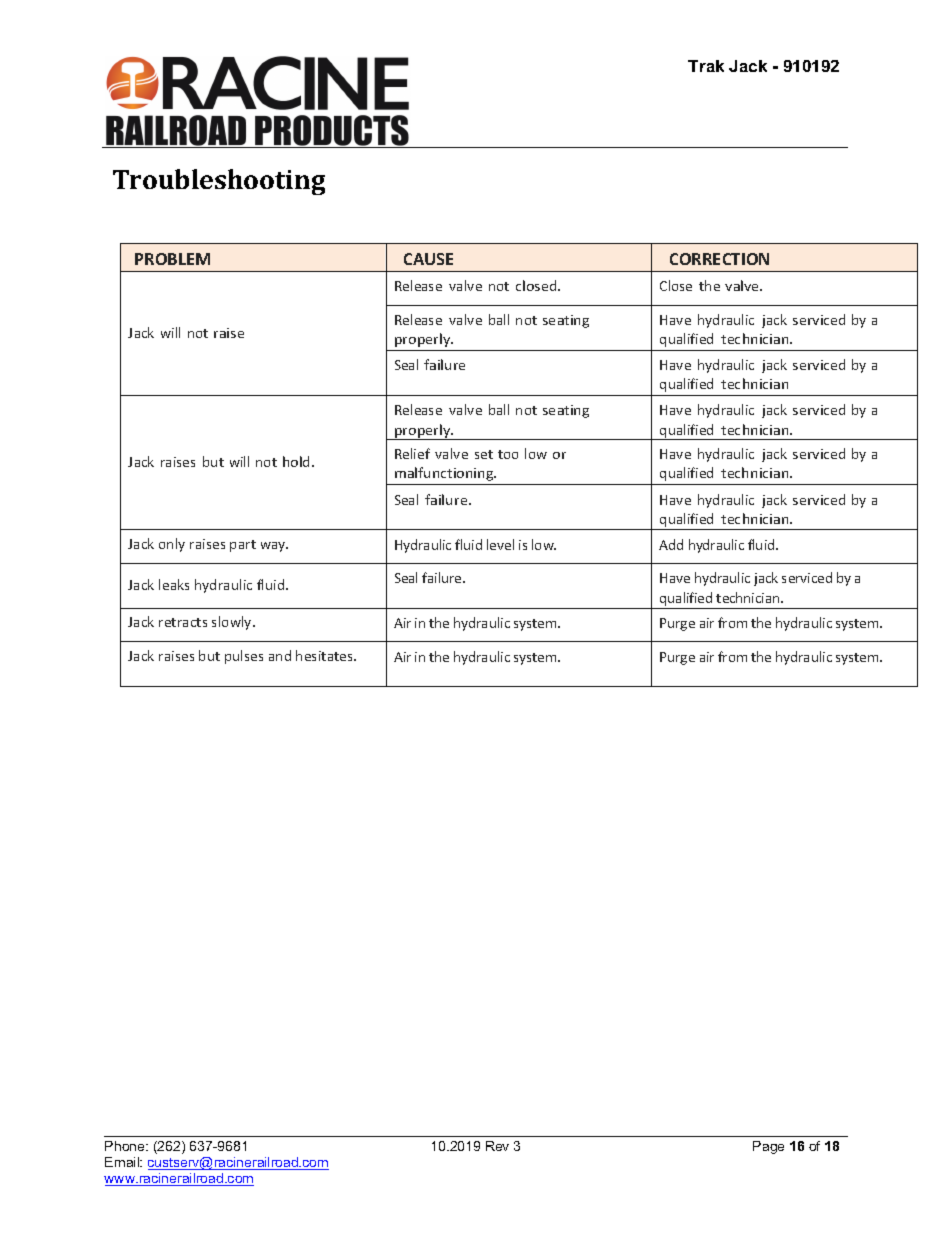 The image size is (952, 1233). I want to click on Troubleshooting, so click(219, 182).
